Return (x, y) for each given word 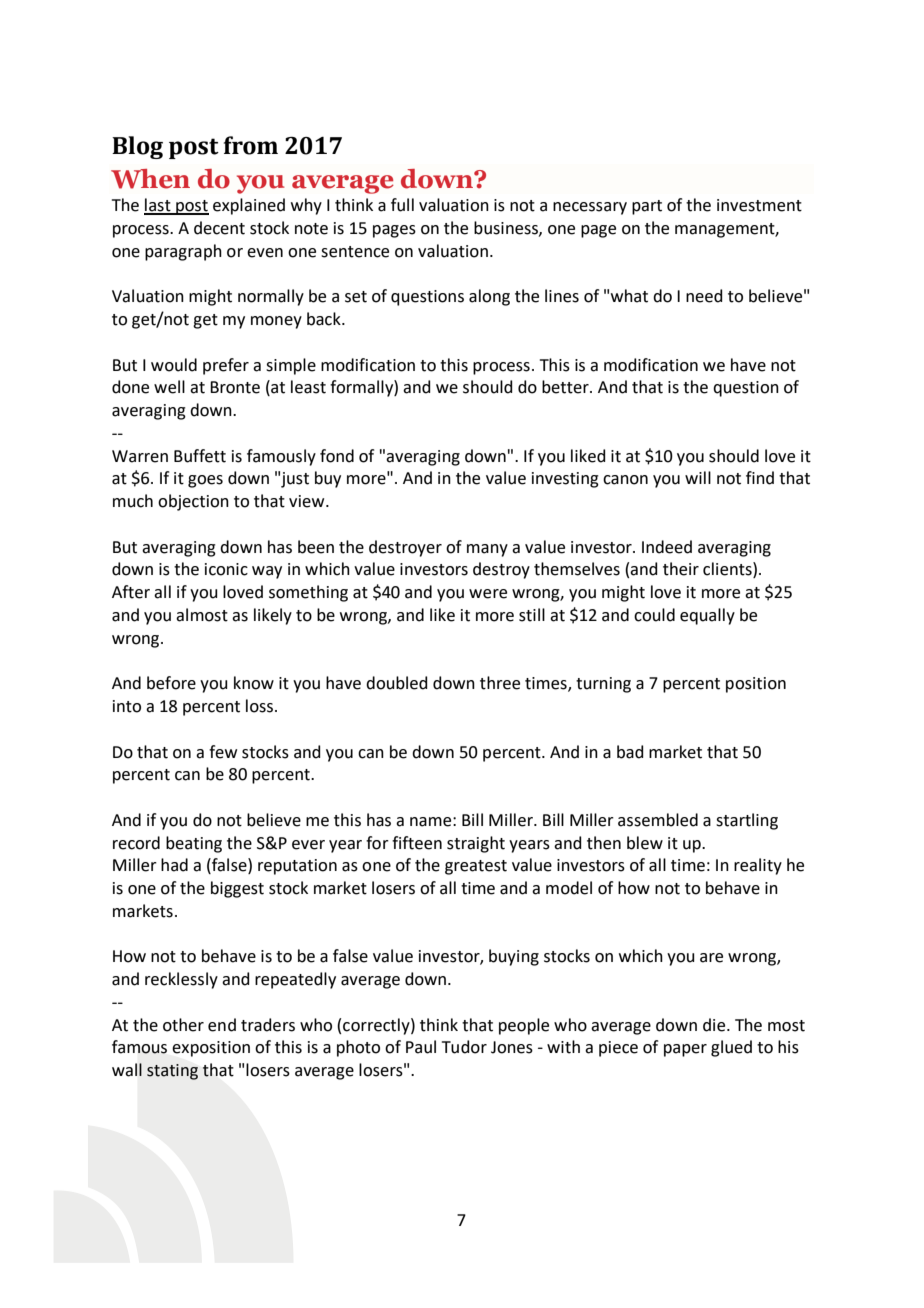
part (647, 207)
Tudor (464, 1047)
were (488, 594)
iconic (226, 569)
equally (707, 616)
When (150, 179)
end (222, 1025)
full (402, 205)
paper (685, 1050)
